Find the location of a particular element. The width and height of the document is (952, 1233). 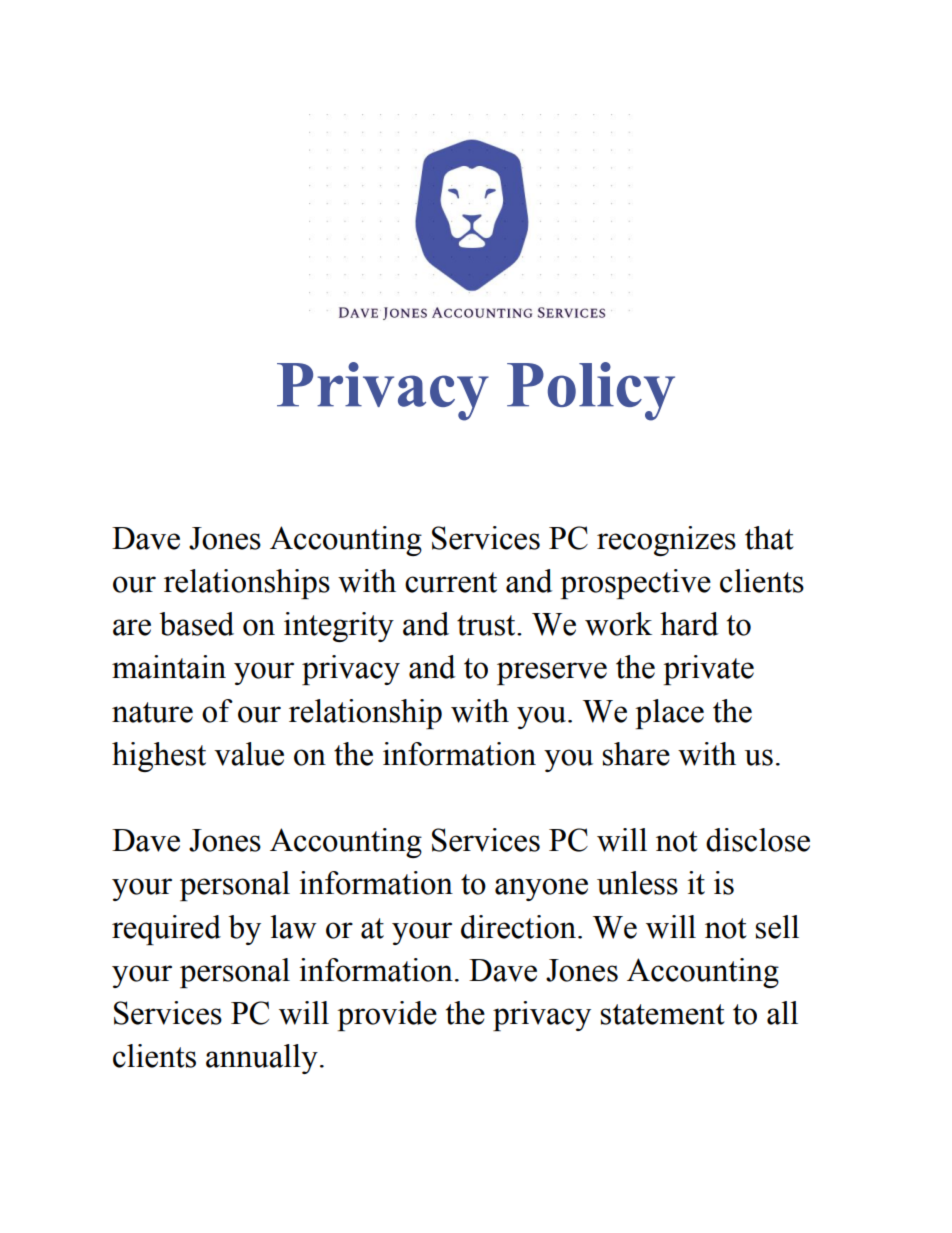

recognizes is located at coordinates (666, 541).
